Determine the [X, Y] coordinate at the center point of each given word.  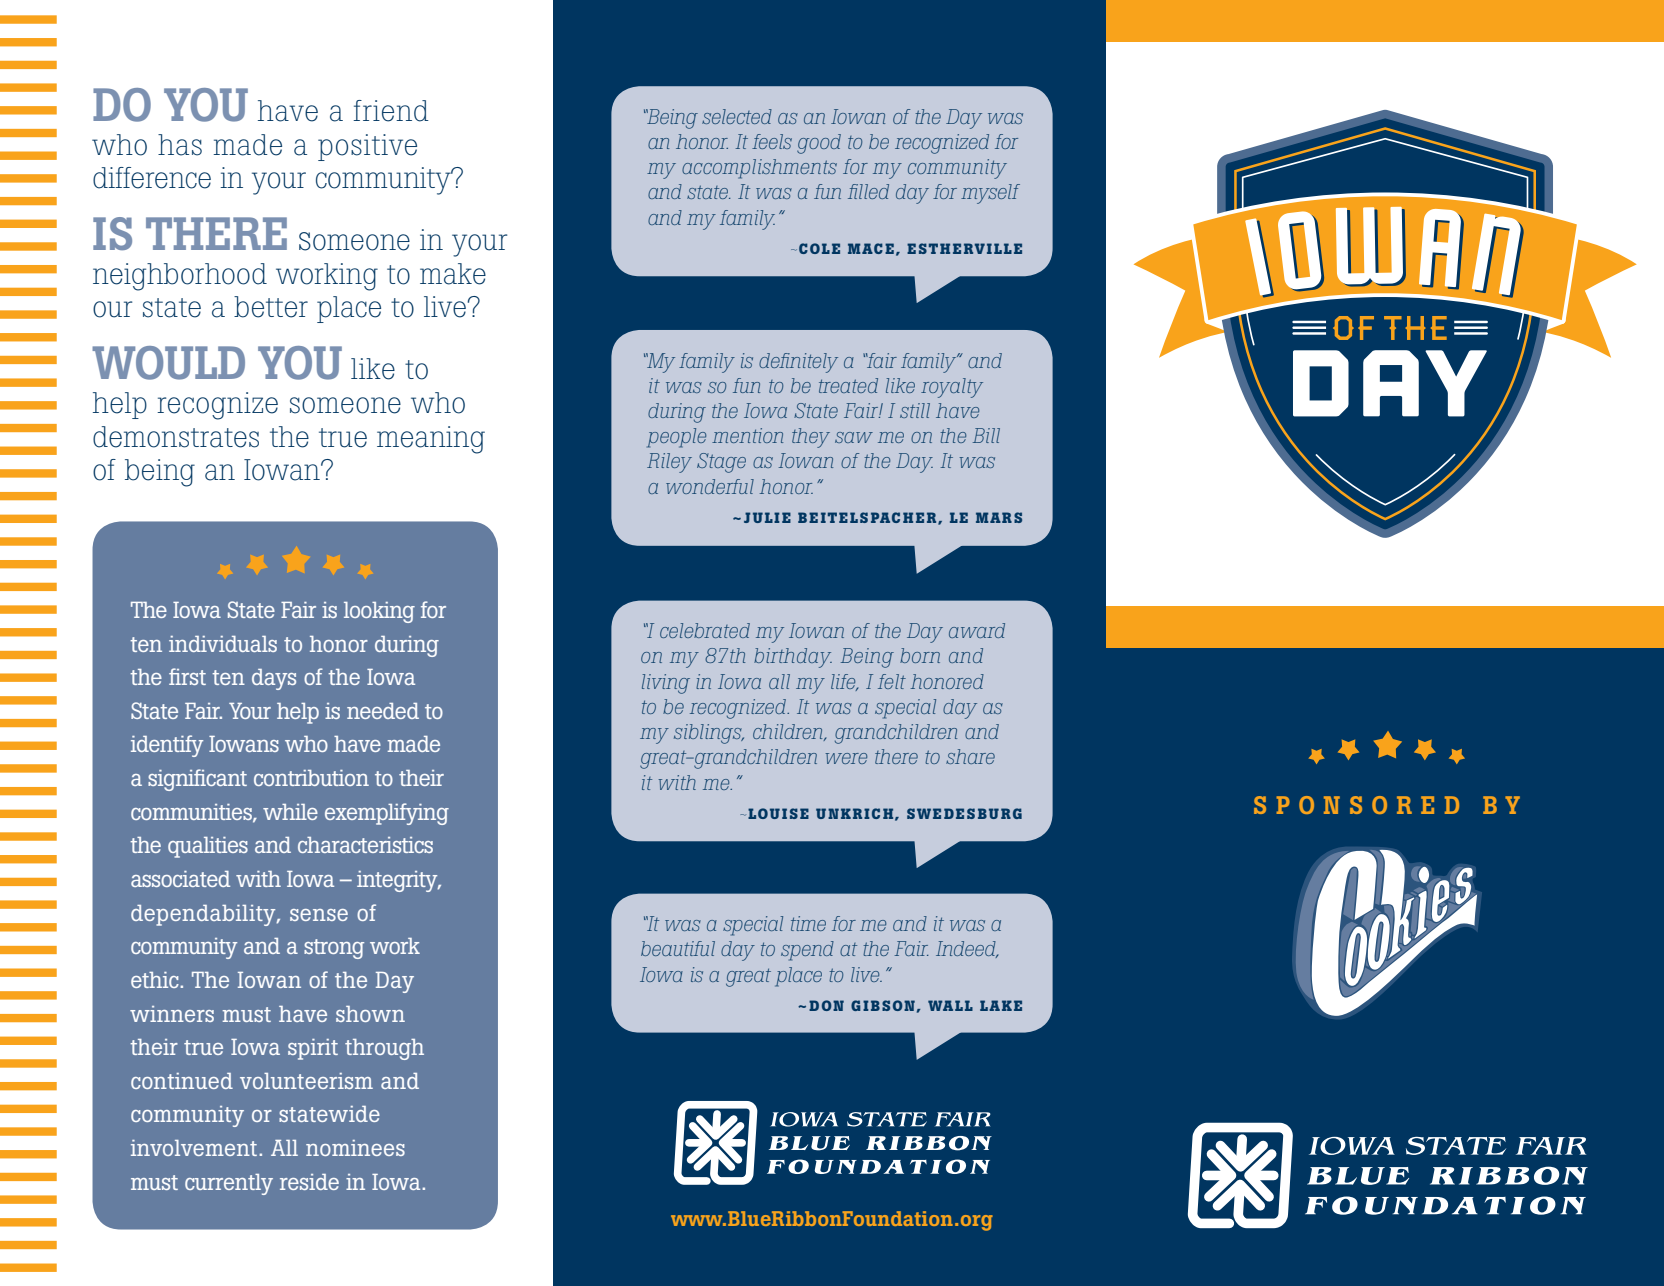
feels [772, 141]
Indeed [967, 949]
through [384, 1049]
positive [367, 147]
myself [990, 194]
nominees [355, 1148]
